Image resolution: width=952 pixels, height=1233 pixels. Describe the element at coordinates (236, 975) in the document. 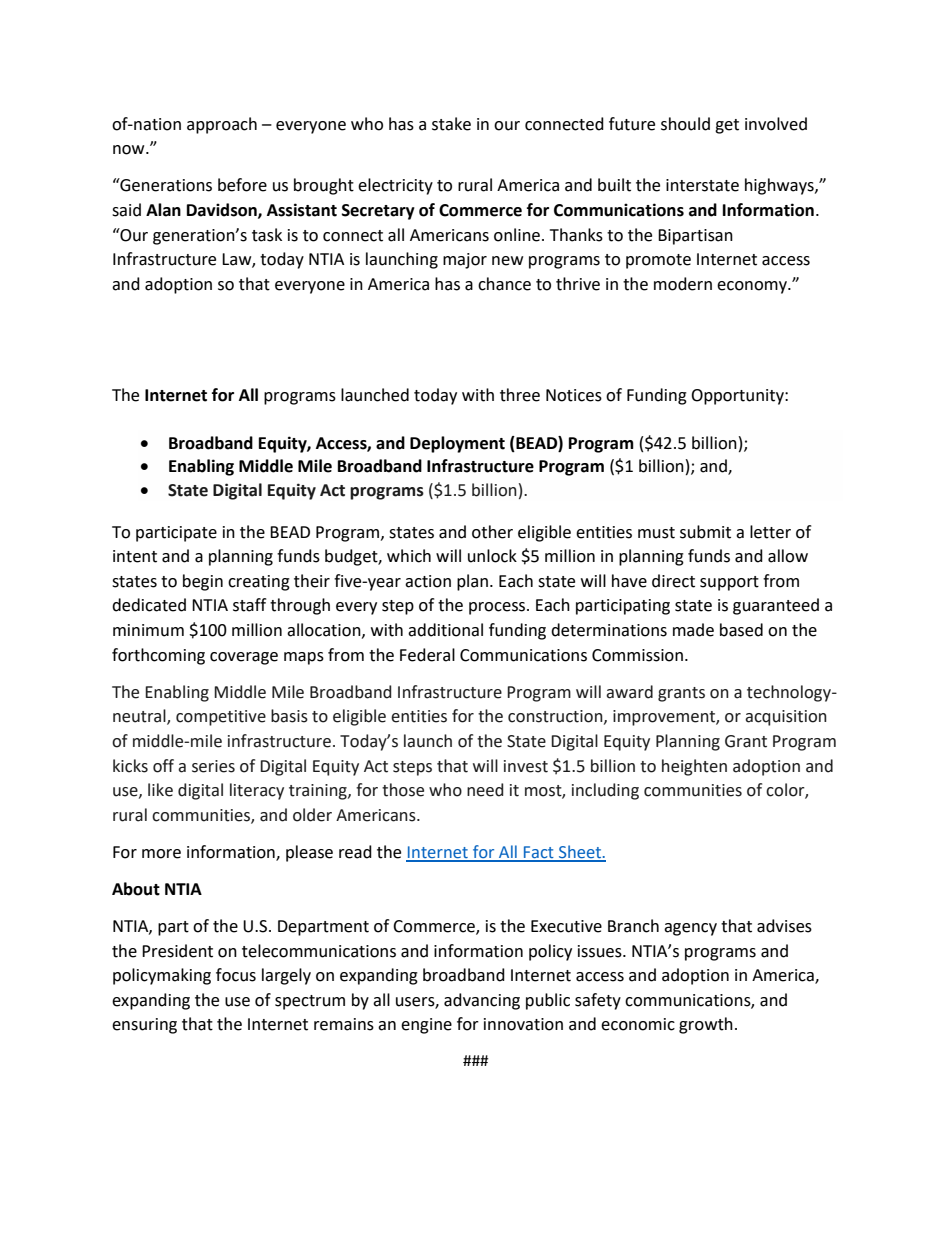

I see `focus` at that location.
